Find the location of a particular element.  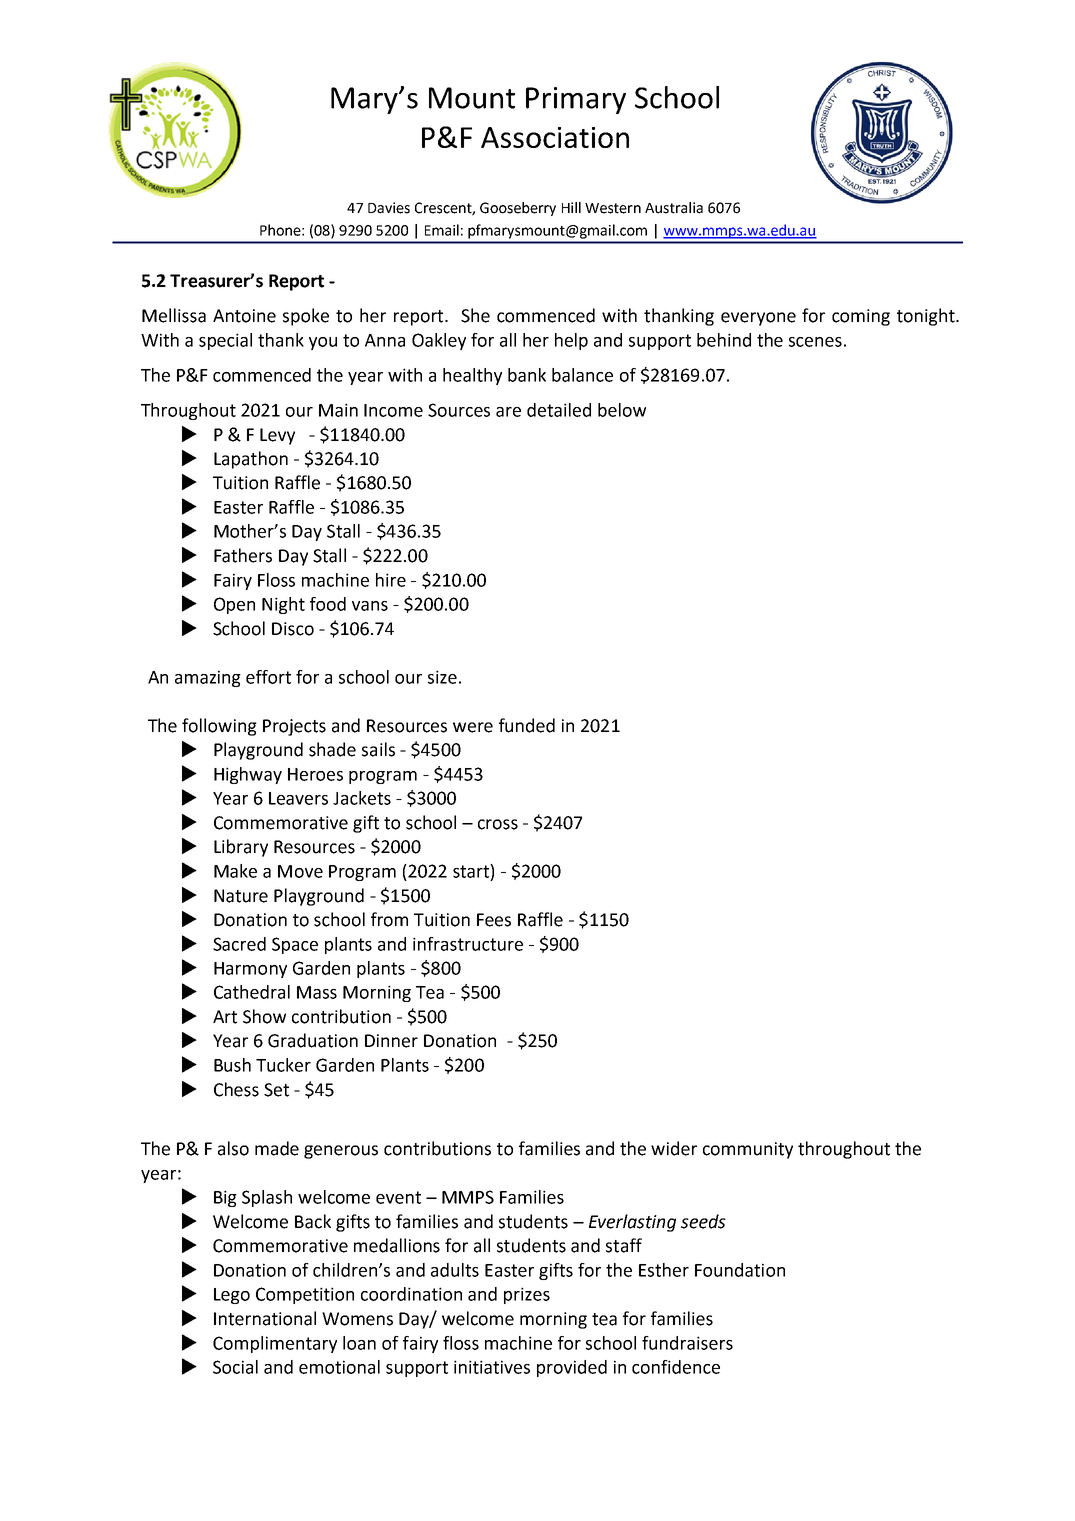

Complimentary is located at coordinates (275, 1344).
